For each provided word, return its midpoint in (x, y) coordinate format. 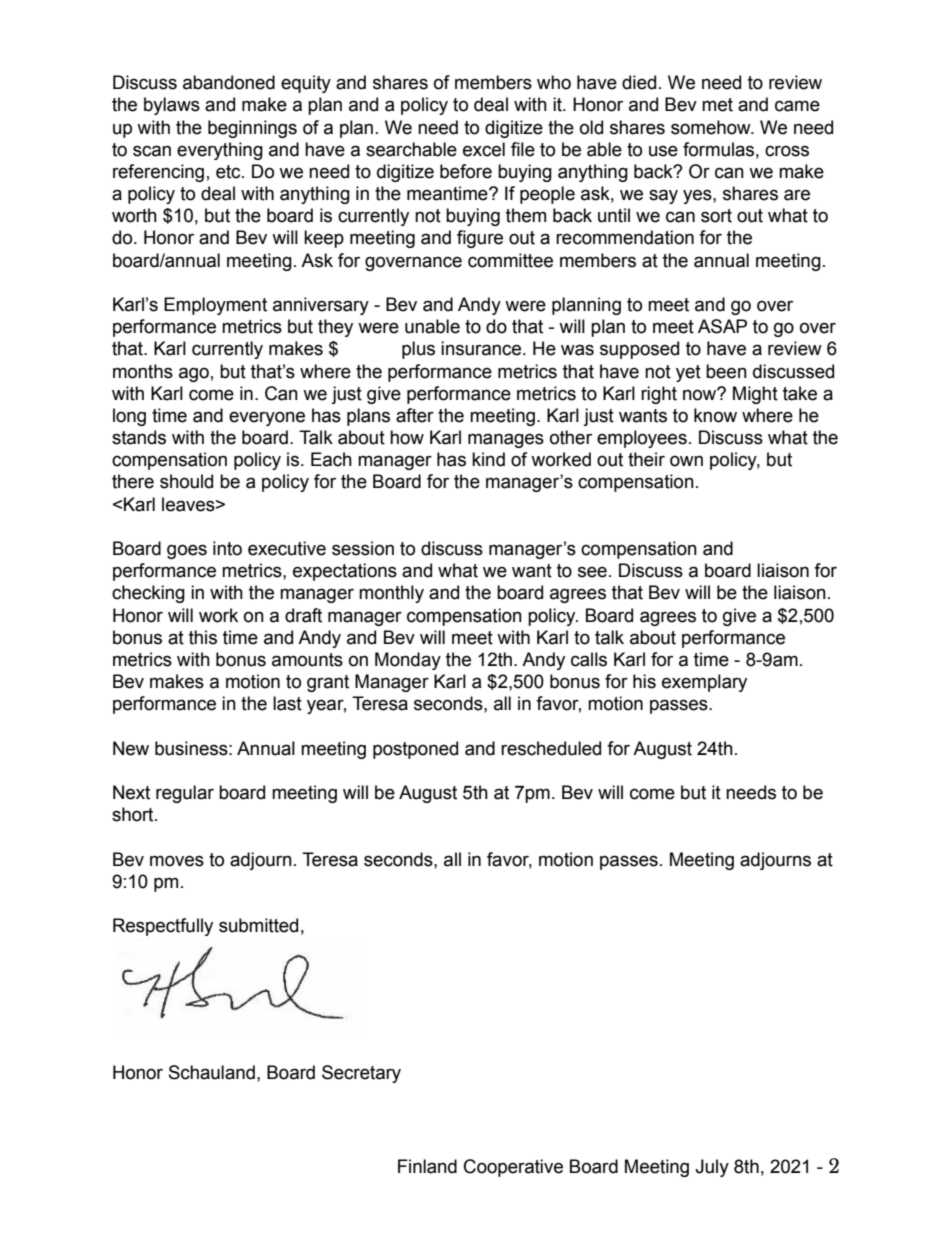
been (726, 371)
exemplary (704, 683)
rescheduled (551, 748)
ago (194, 374)
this (203, 637)
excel (484, 149)
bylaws (172, 106)
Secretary (361, 1074)
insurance (482, 348)
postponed (415, 750)
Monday (408, 661)
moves (177, 861)
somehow (712, 127)
